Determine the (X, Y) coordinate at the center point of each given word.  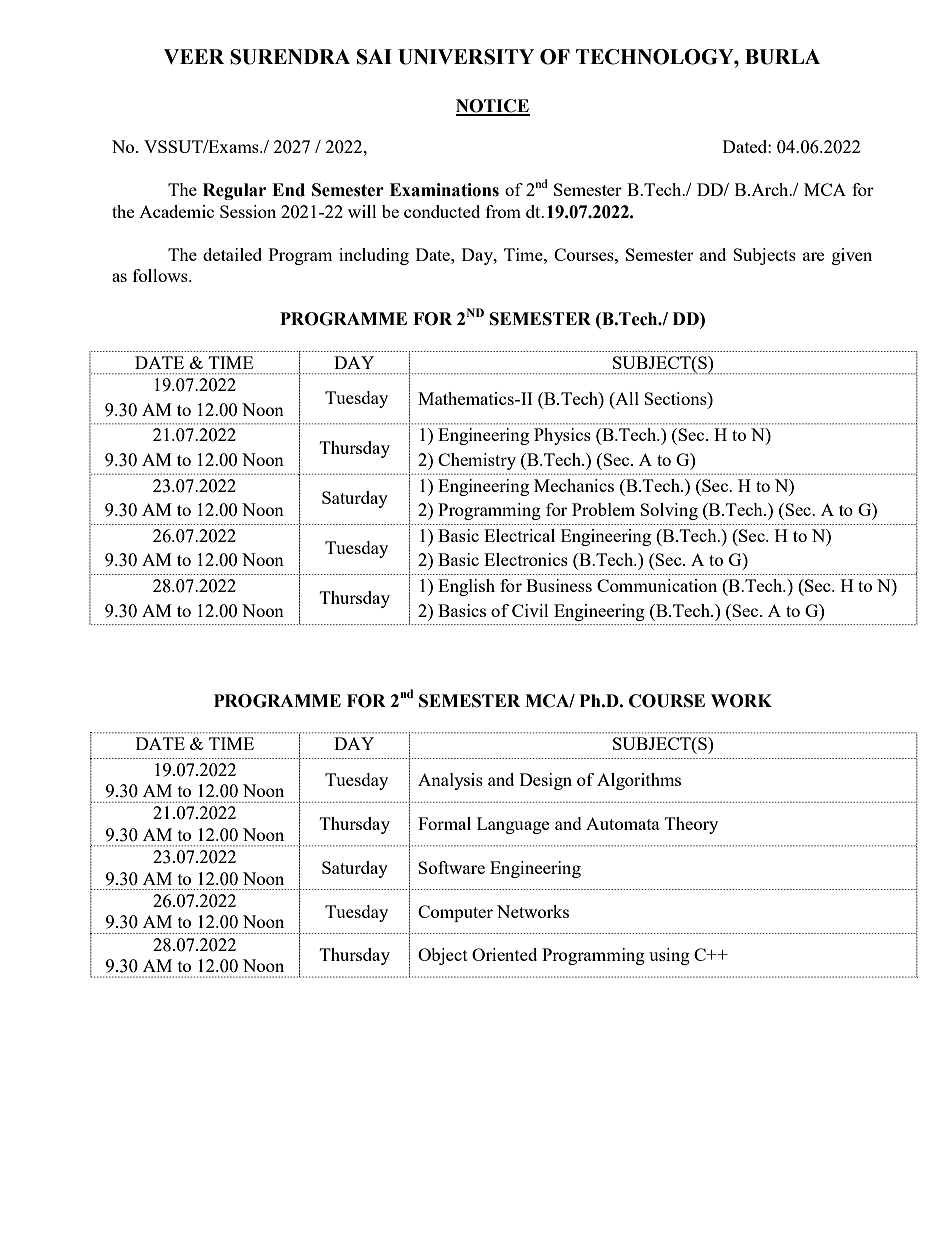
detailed (232, 254)
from (503, 211)
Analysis (450, 781)
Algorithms (639, 781)
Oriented (504, 954)
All (626, 398)
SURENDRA (290, 57)
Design (546, 781)
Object (443, 956)
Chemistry (477, 461)
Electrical (519, 535)
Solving (669, 511)
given (852, 256)
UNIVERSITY (466, 57)
